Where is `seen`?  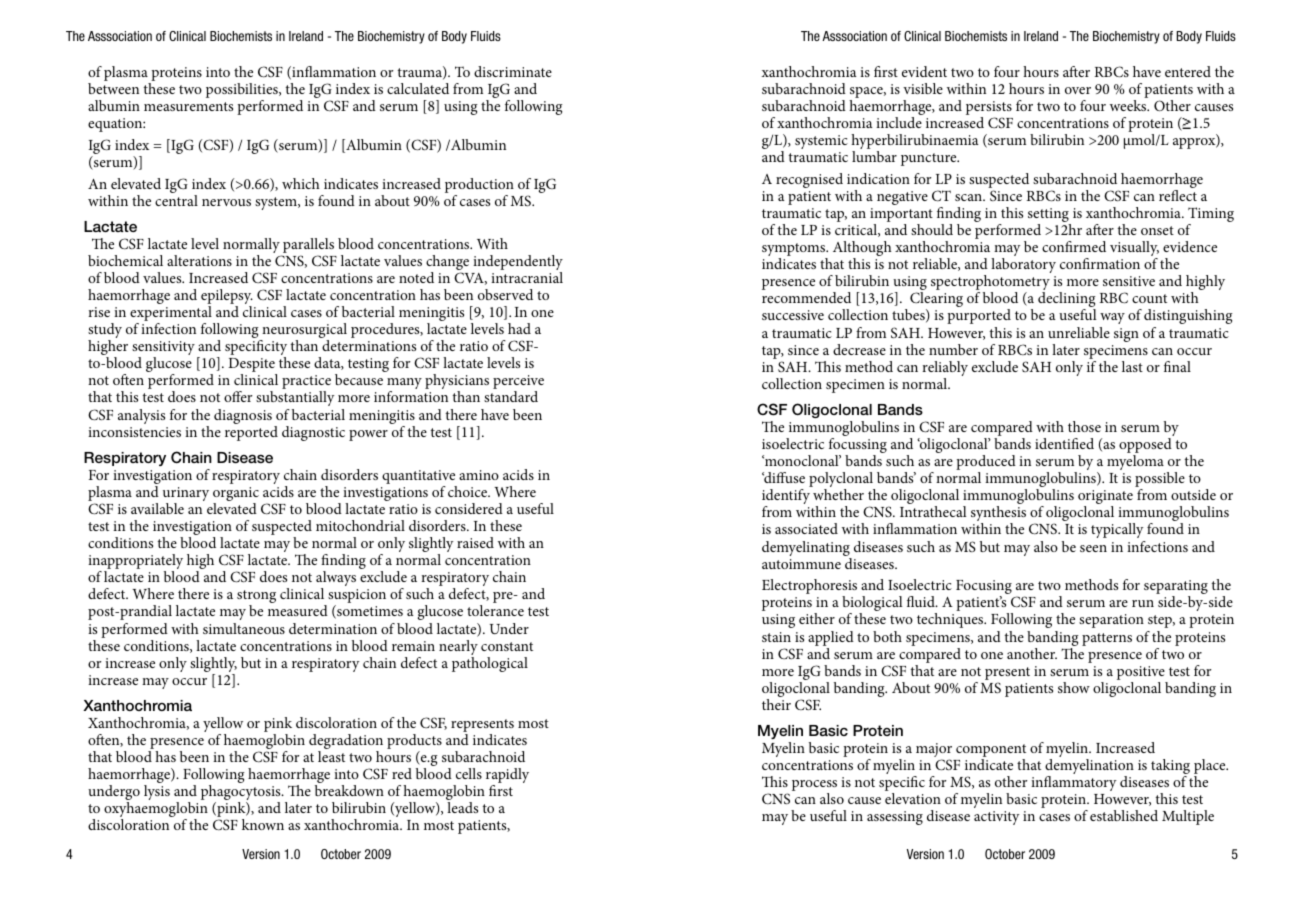
seen is located at coordinates (1093, 548).
